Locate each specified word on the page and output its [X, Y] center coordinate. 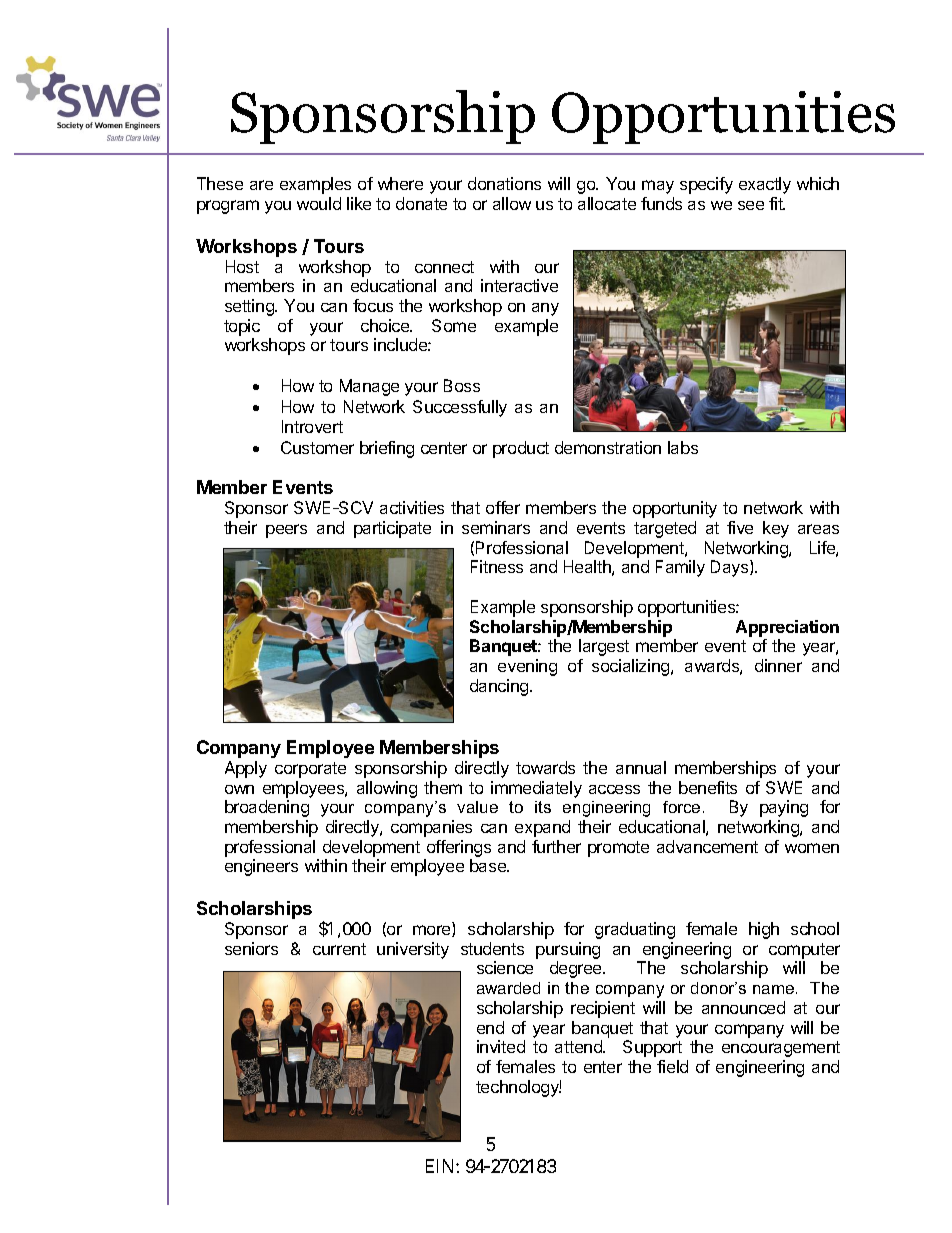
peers [286, 531]
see [751, 205]
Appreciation [787, 628]
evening [527, 667]
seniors [251, 948]
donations [504, 183]
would [319, 203]
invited [501, 1046]
